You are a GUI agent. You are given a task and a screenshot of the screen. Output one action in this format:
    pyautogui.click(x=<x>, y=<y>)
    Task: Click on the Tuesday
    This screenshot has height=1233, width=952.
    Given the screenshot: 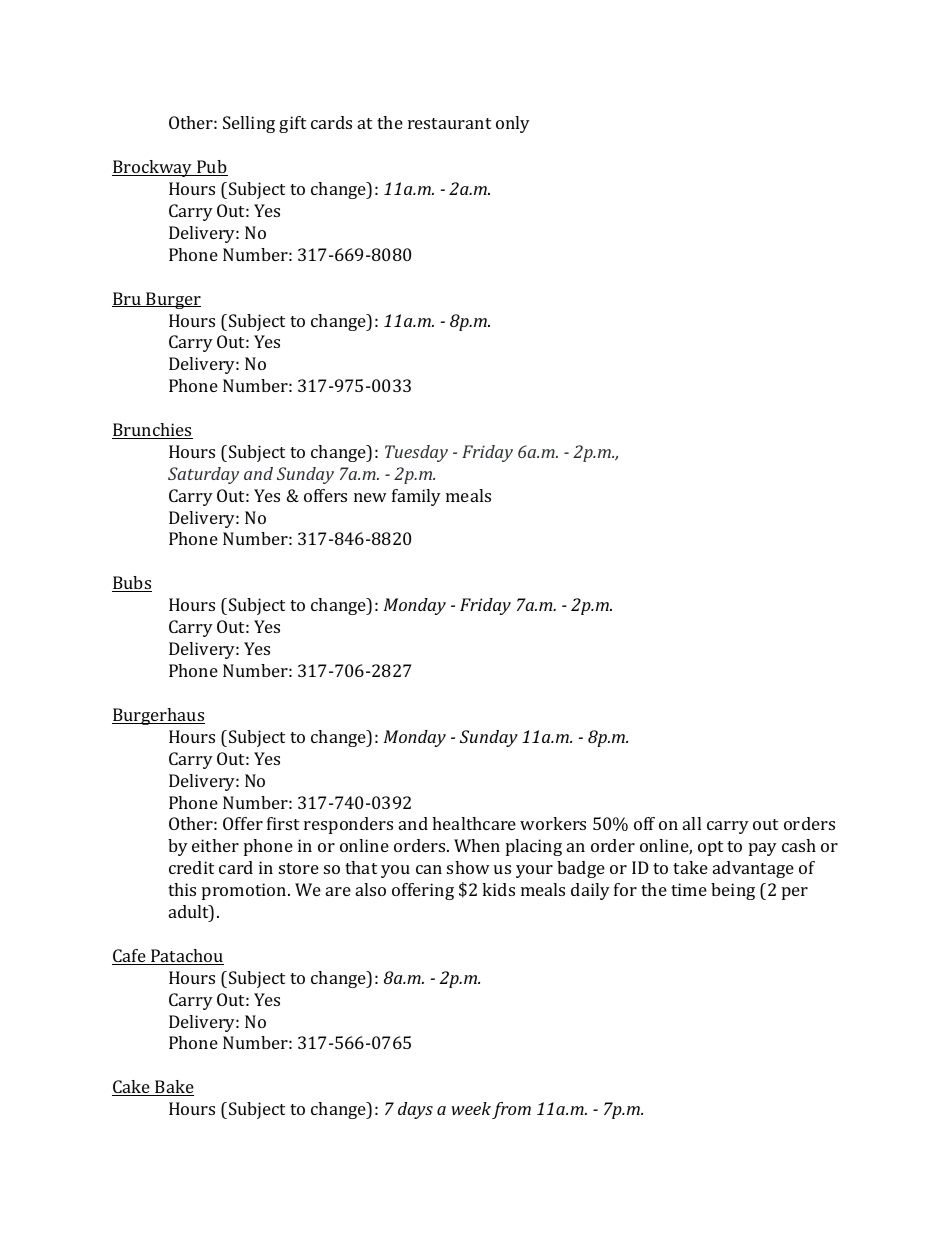 What is the action you would take?
    pyautogui.click(x=416, y=453)
